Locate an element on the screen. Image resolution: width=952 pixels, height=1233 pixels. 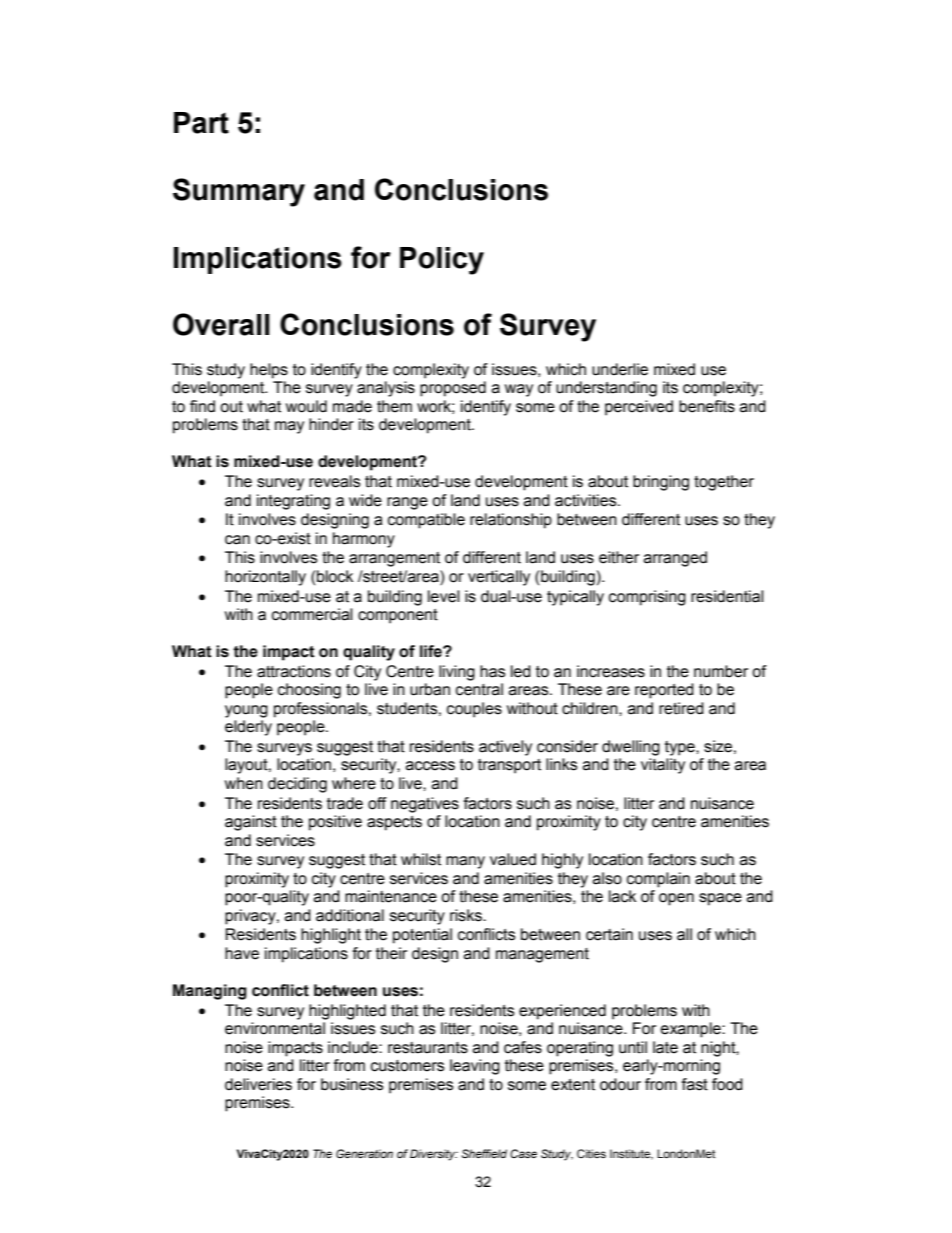
Policy is located at coordinates (442, 261).
